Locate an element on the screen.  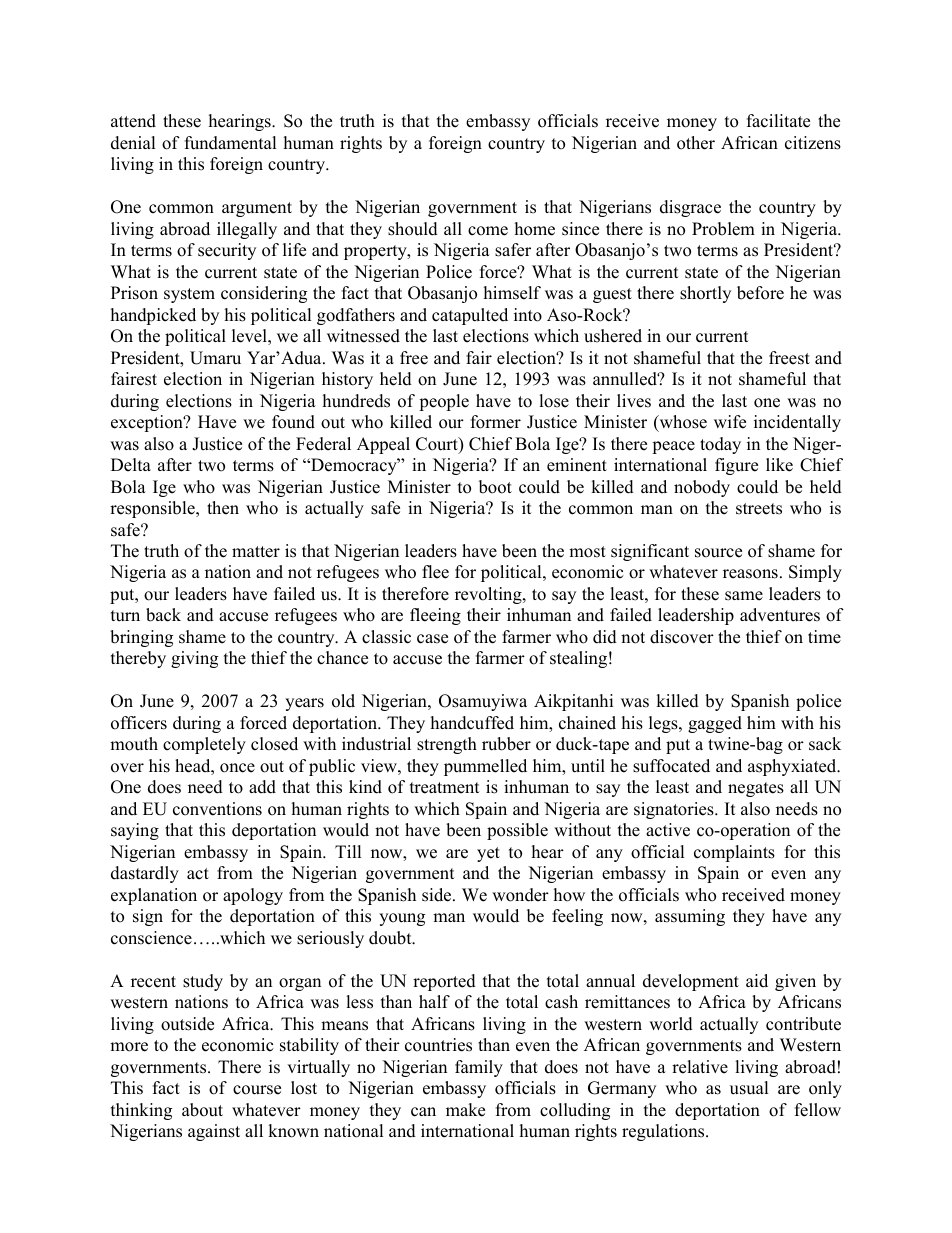
other is located at coordinates (696, 143).
